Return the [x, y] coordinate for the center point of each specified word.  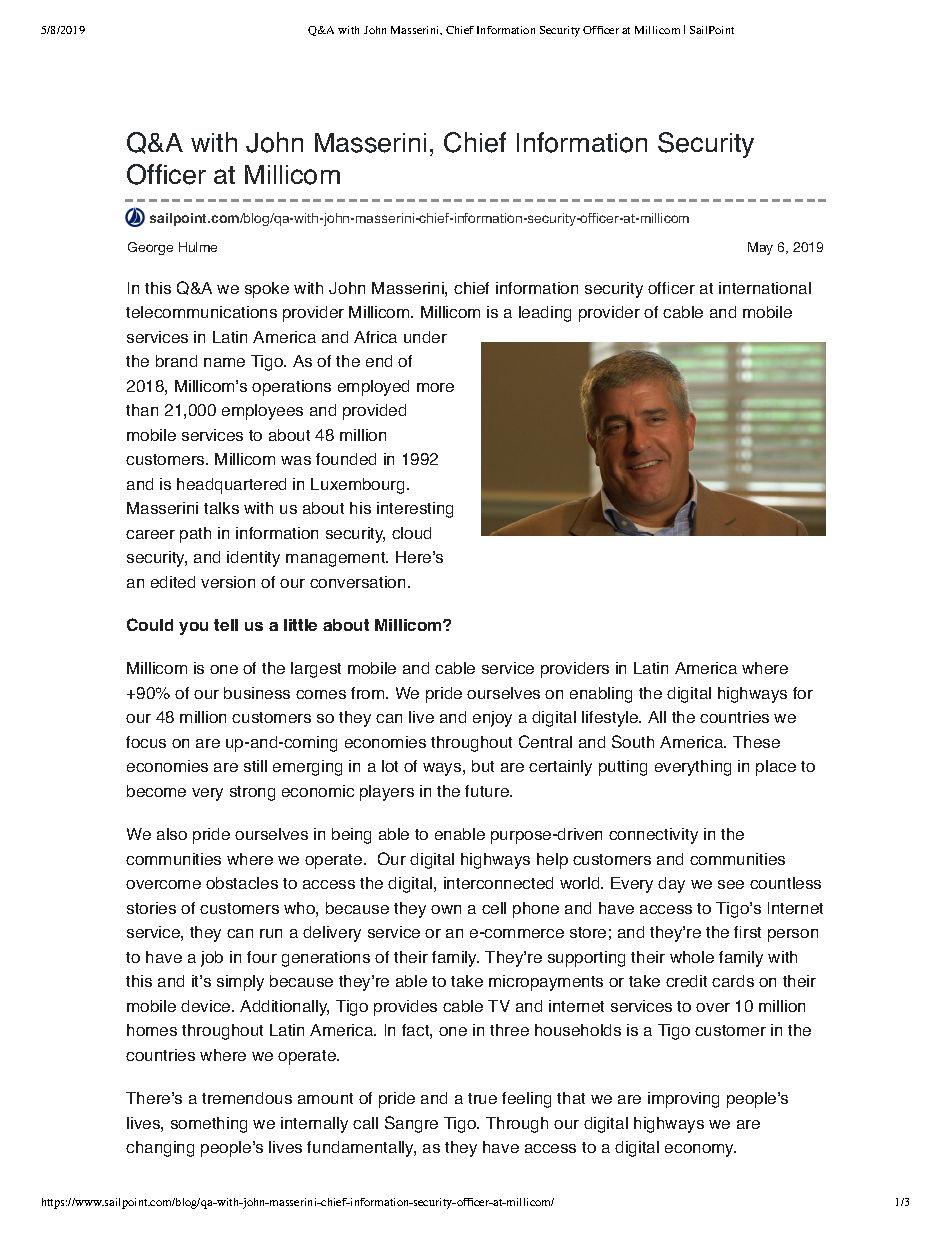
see [731, 884]
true [482, 1098]
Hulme [198, 247]
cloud [411, 533]
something [209, 1125]
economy [700, 1150]
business [257, 693]
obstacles [242, 883]
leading [545, 314]
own [446, 909]
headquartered [231, 486]
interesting [415, 510]
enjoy [492, 719]
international [765, 288]
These [756, 742]
